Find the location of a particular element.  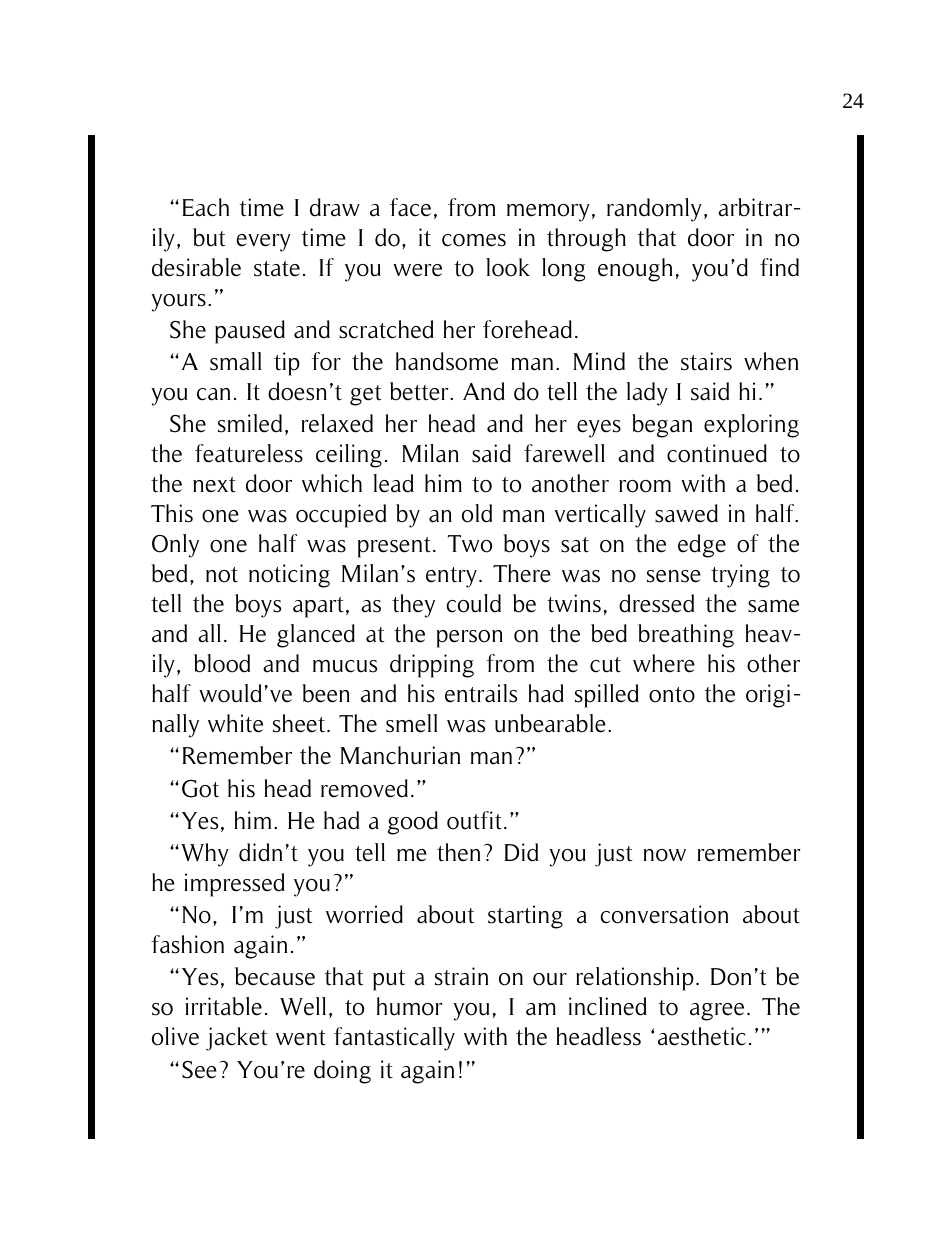

fantastically is located at coordinates (394, 1039).
